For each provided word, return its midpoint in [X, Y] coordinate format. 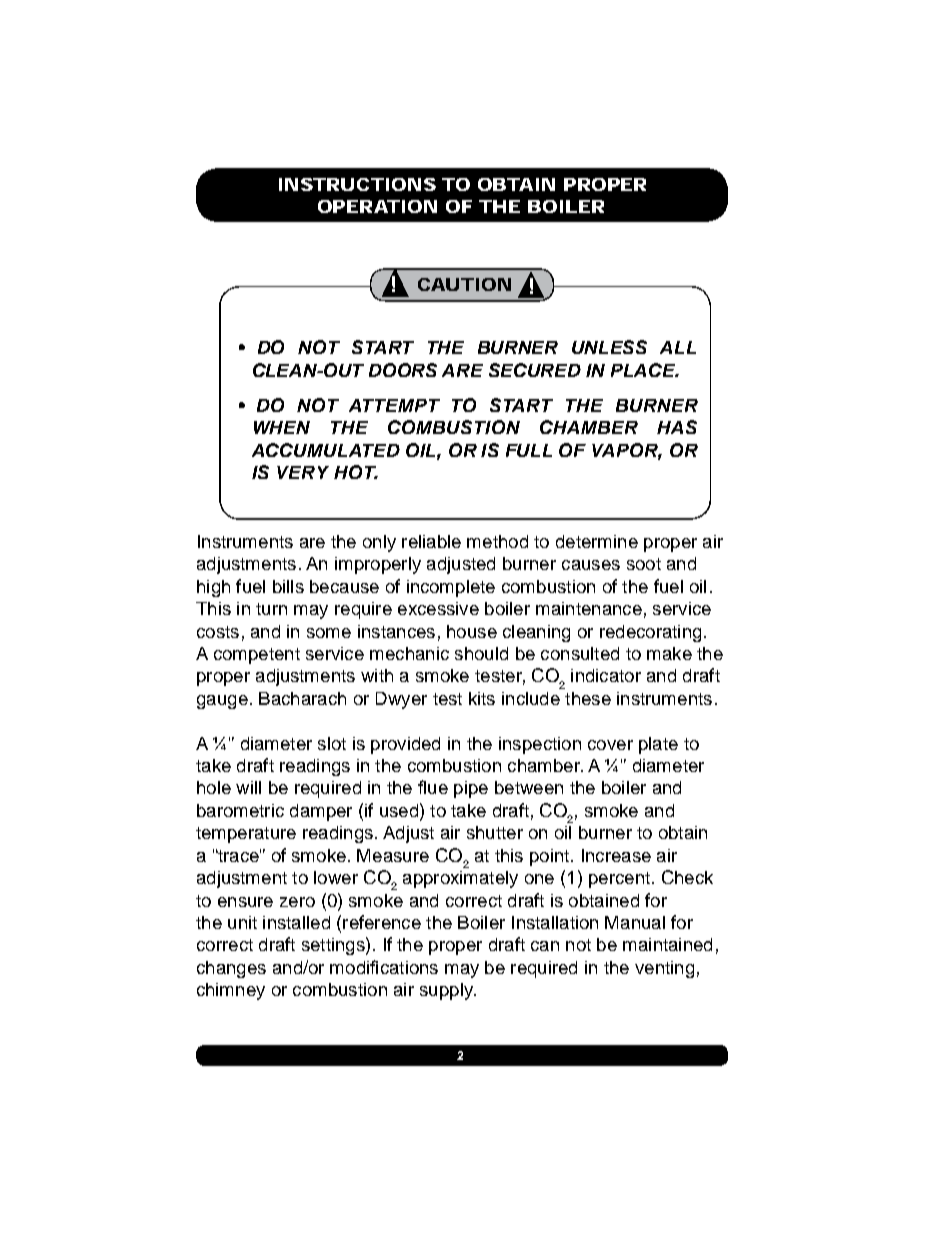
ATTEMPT [394, 405]
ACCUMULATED [326, 450]
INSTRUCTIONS [357, 184]
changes [231, 969]
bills [288, 586]
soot [644, 564]
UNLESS [609, 347]
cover [610, 745]
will [248, 787]
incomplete [451, 588]
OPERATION [377, 206]
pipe [471, 789]
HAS [677, 427]
